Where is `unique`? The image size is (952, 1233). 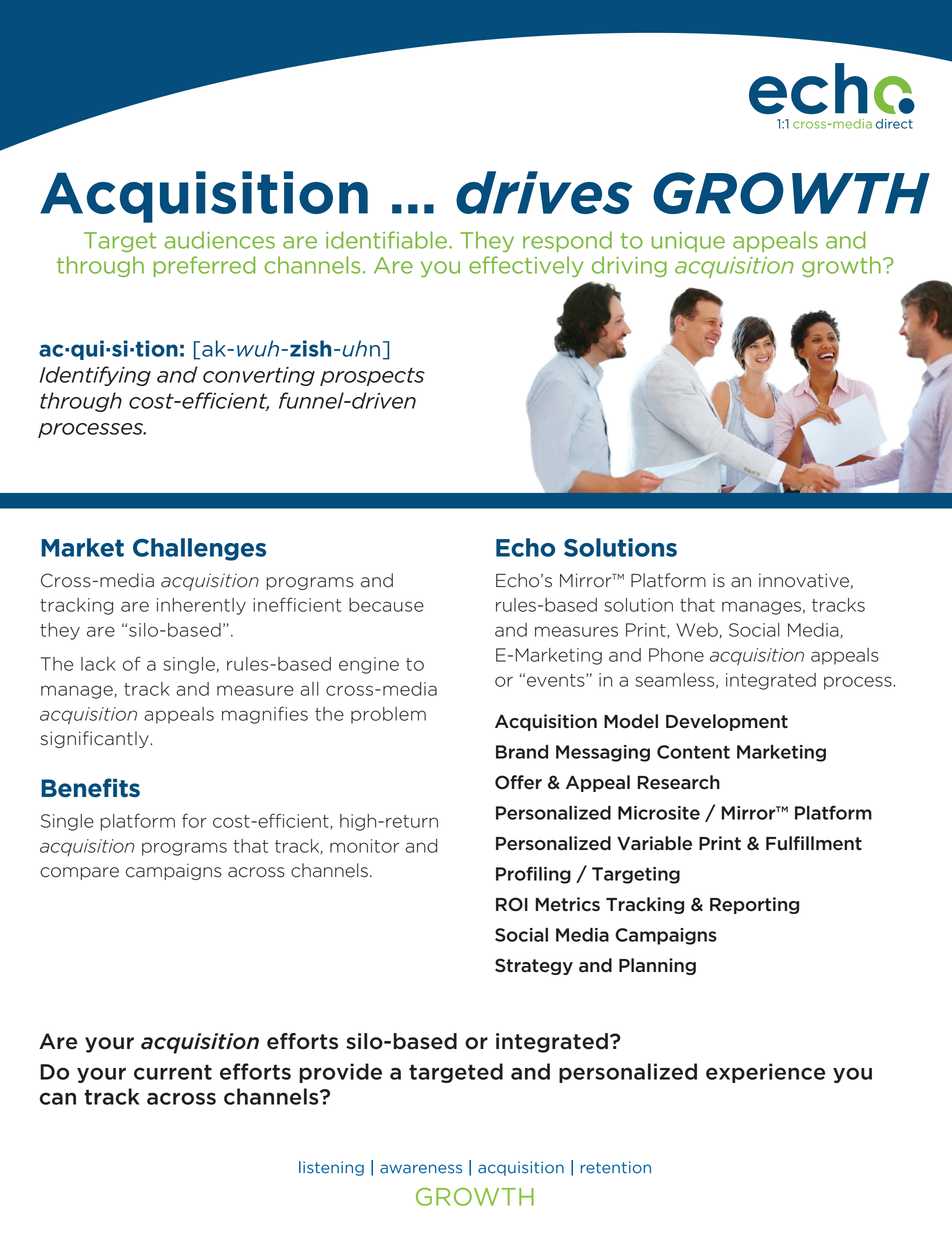 unique is located at coordinates (688, 242).
